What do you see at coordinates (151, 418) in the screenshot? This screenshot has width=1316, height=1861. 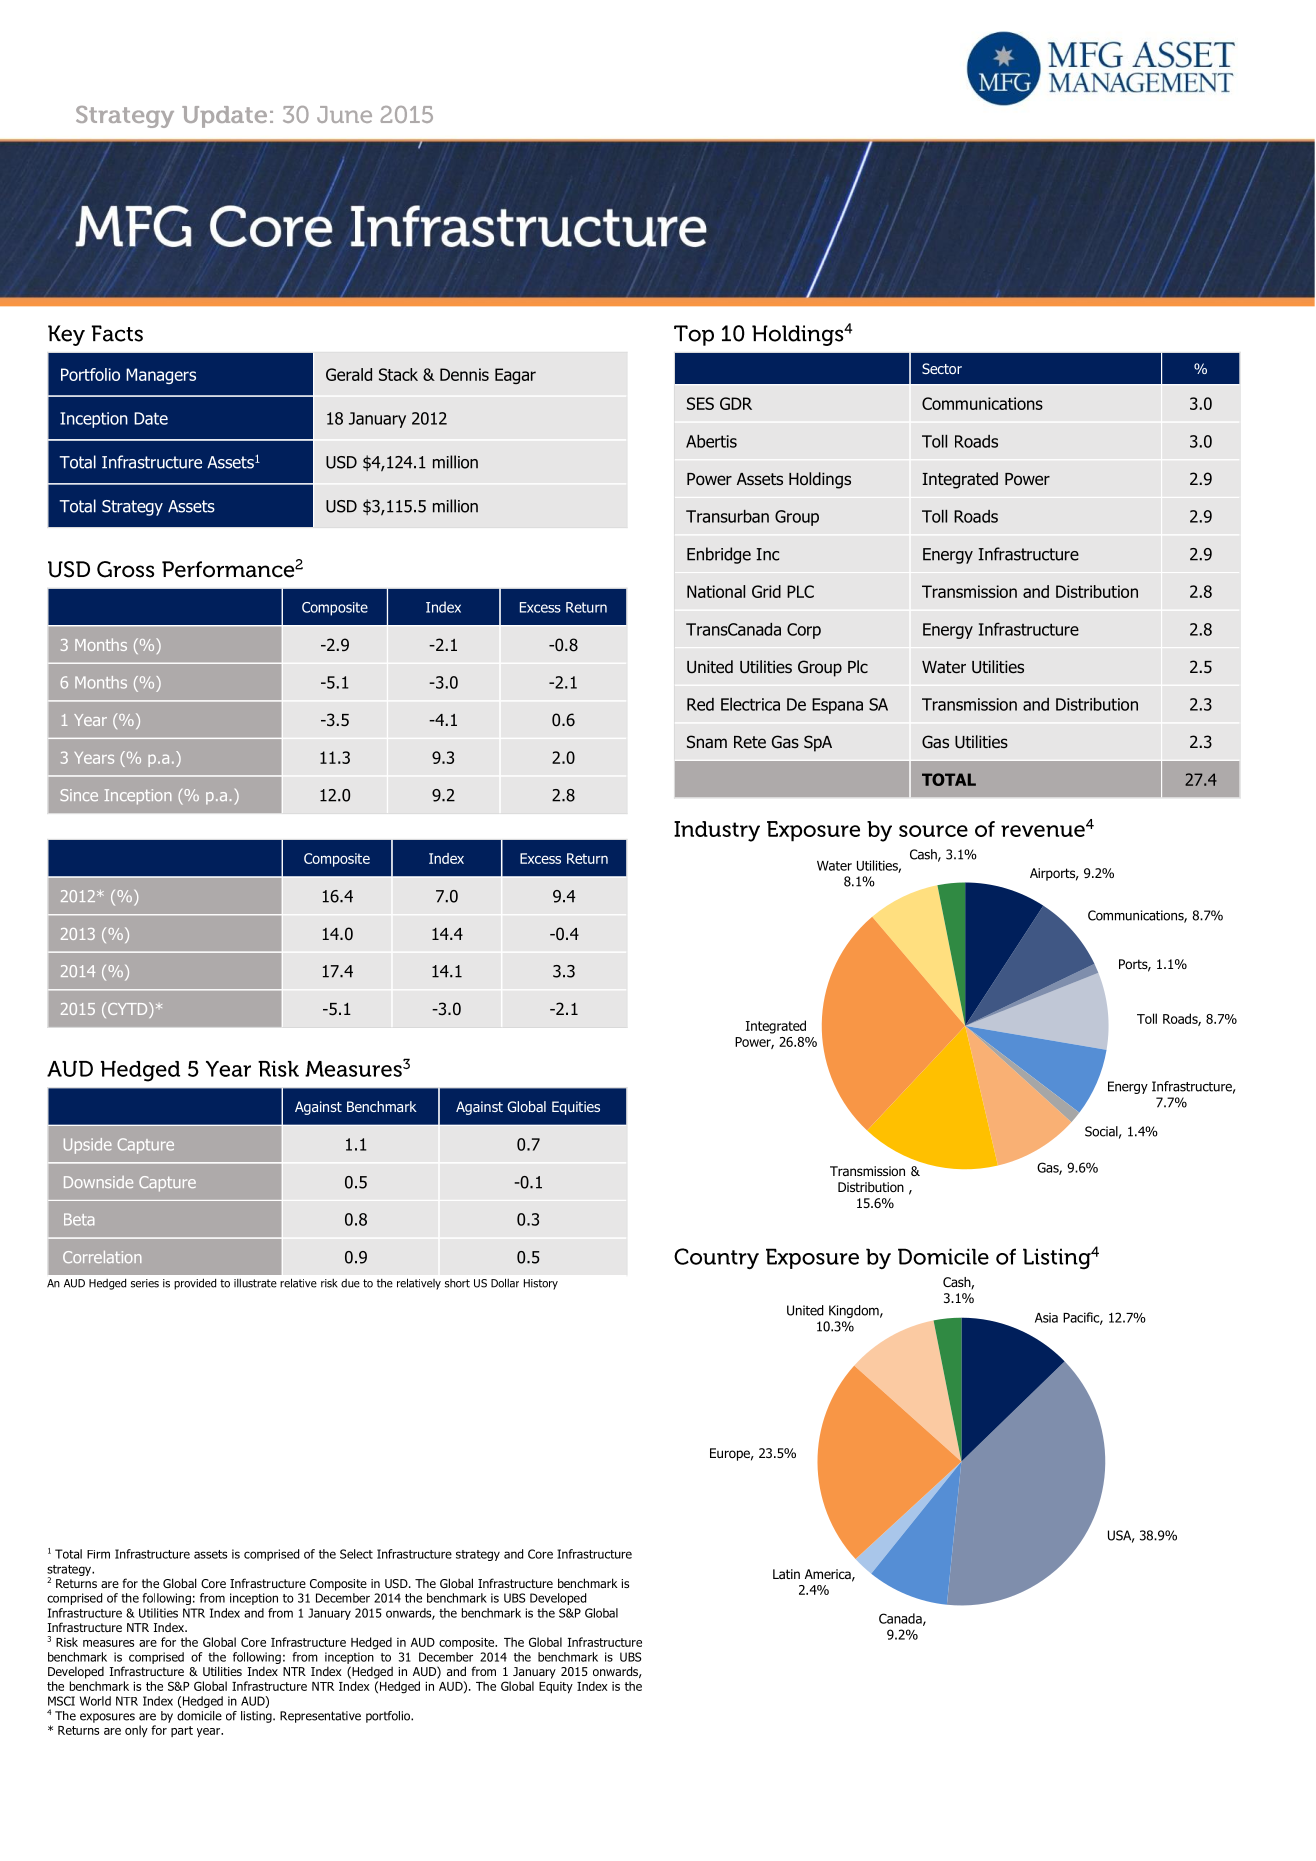 I see `Date` at bounding box center [151, 418].
